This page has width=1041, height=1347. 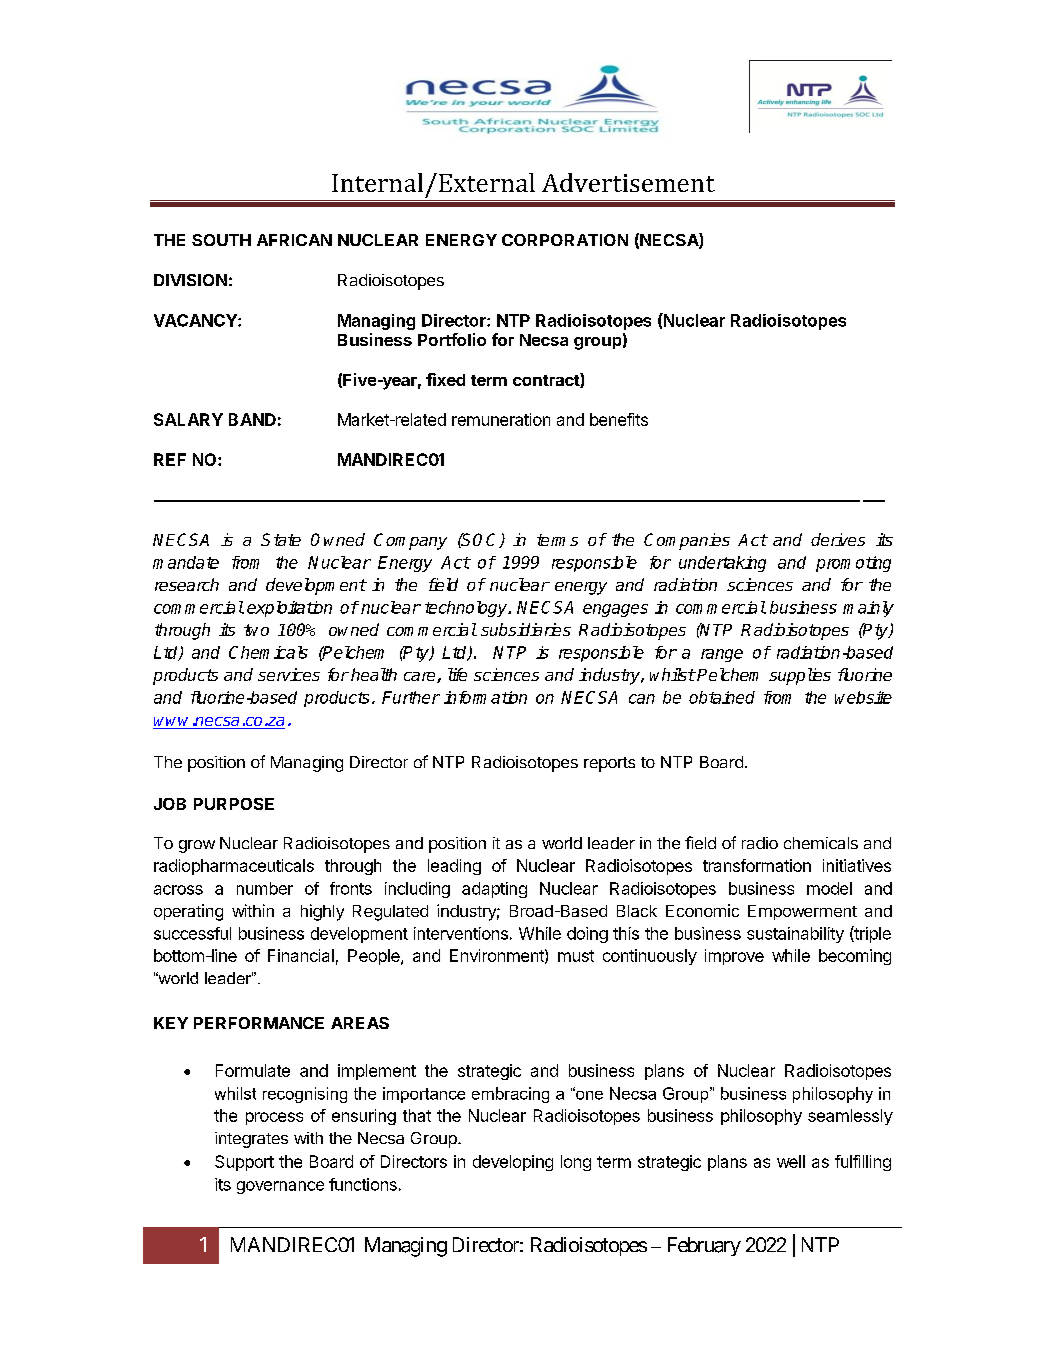 I want to click on governance, so click(x=280, y=1187).
